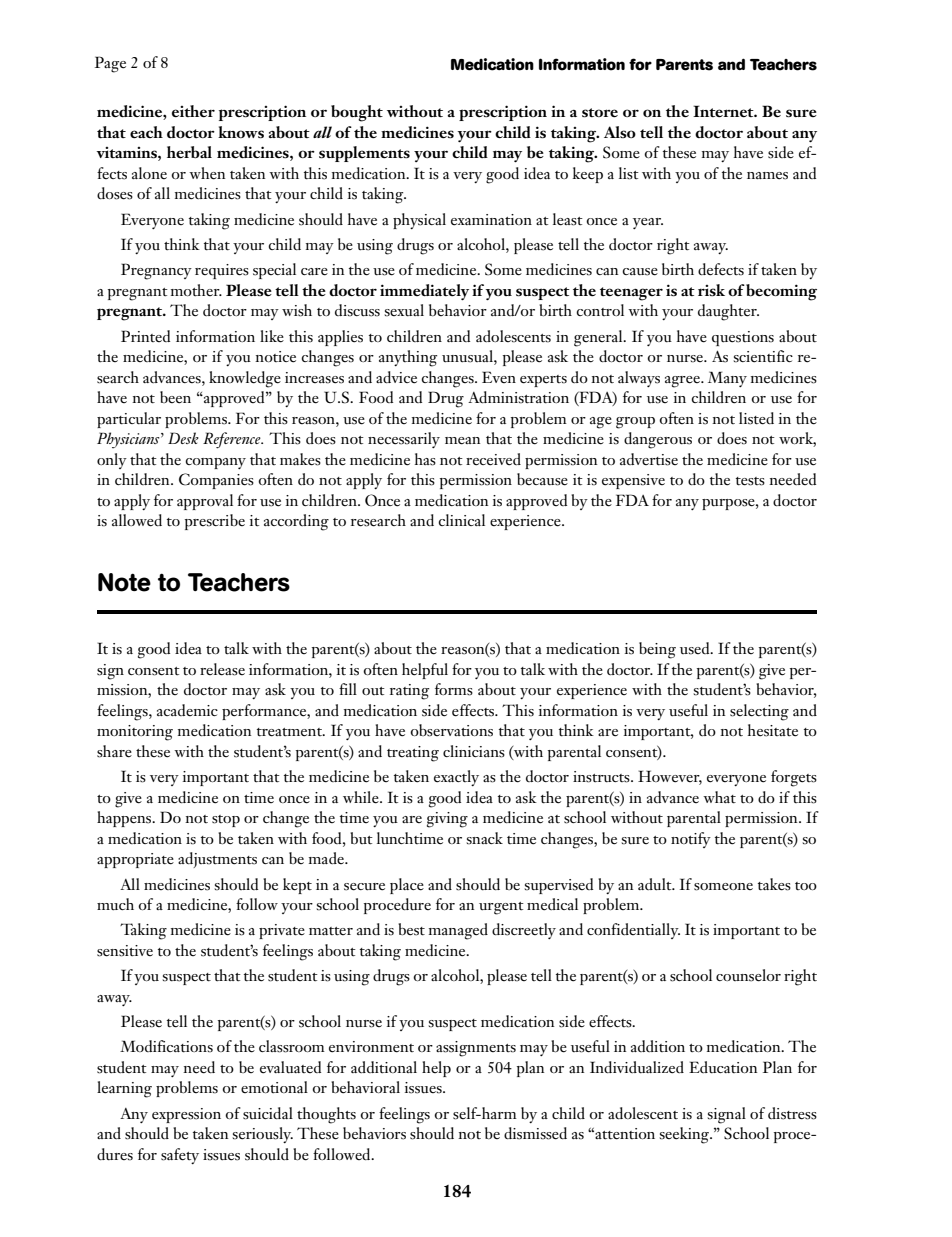 This document has width=952, height=1237. What do you see at coordinates (187, 710) in the document?
I see `academic` at bounding box center [187, 710].
